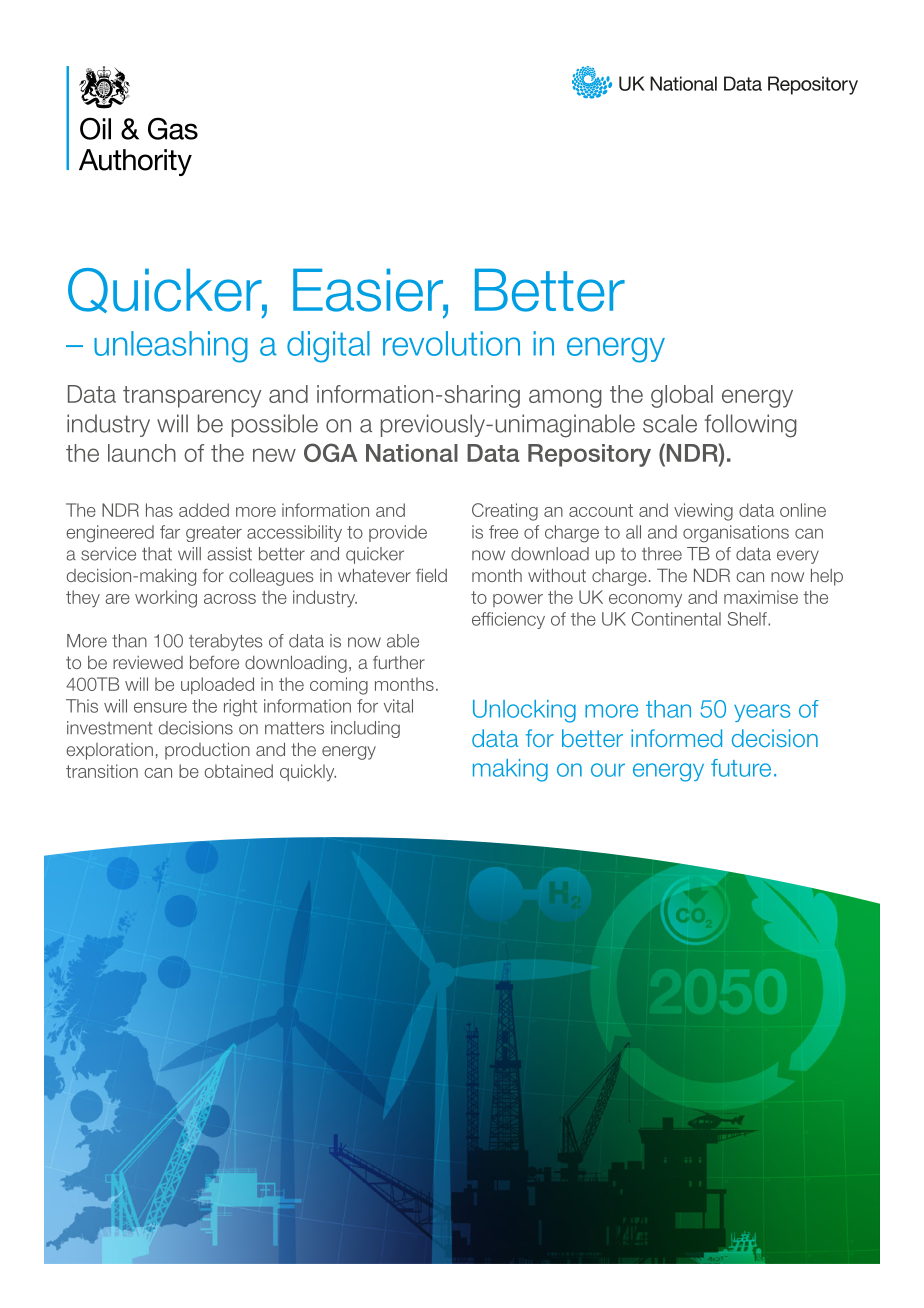 This screenshot has height=1308, width=924. Describe the element at coordinates (682, 396) in the screenshot. I see `global` at that location.
